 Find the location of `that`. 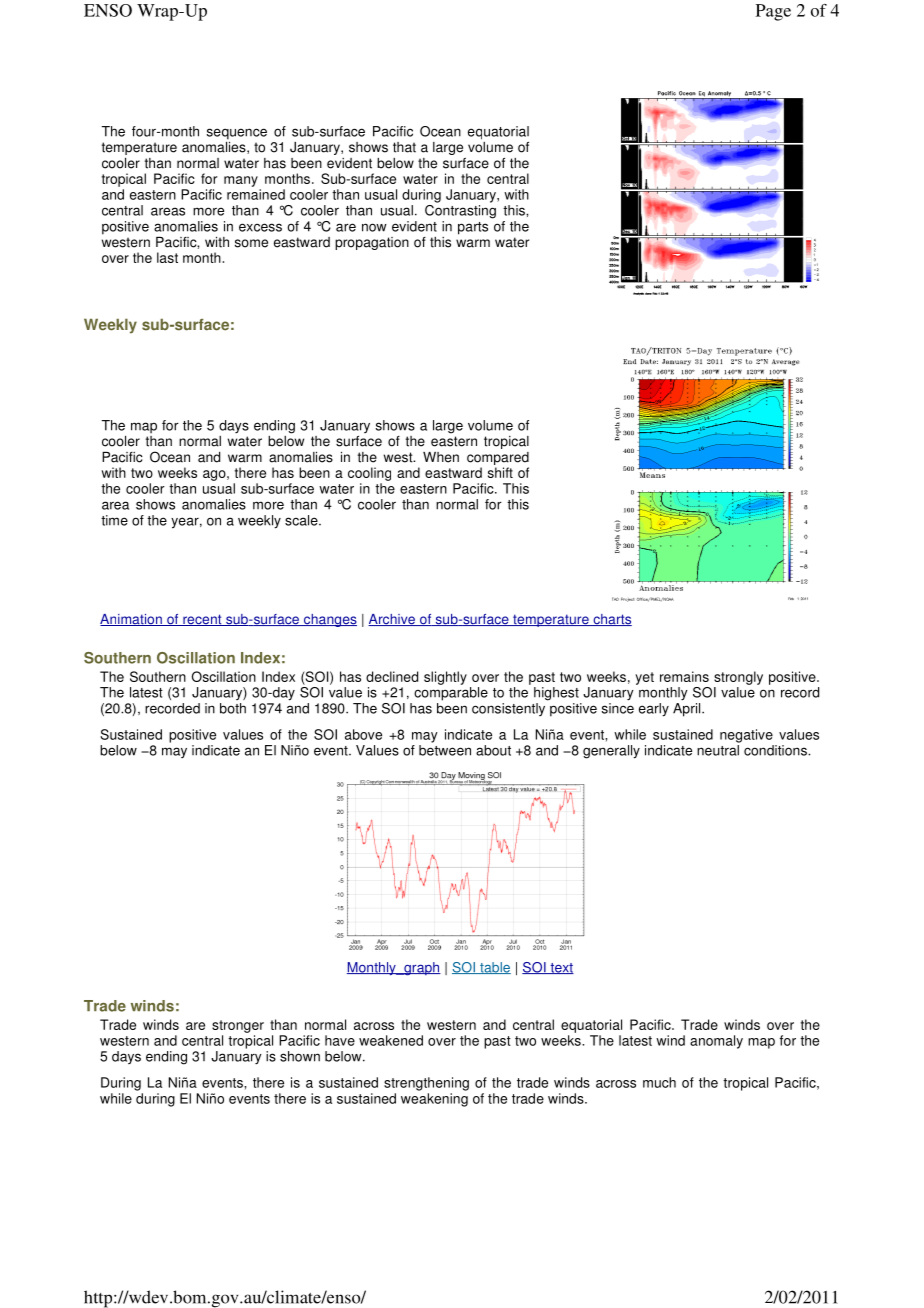

that is located at coordinates (404, 147).
